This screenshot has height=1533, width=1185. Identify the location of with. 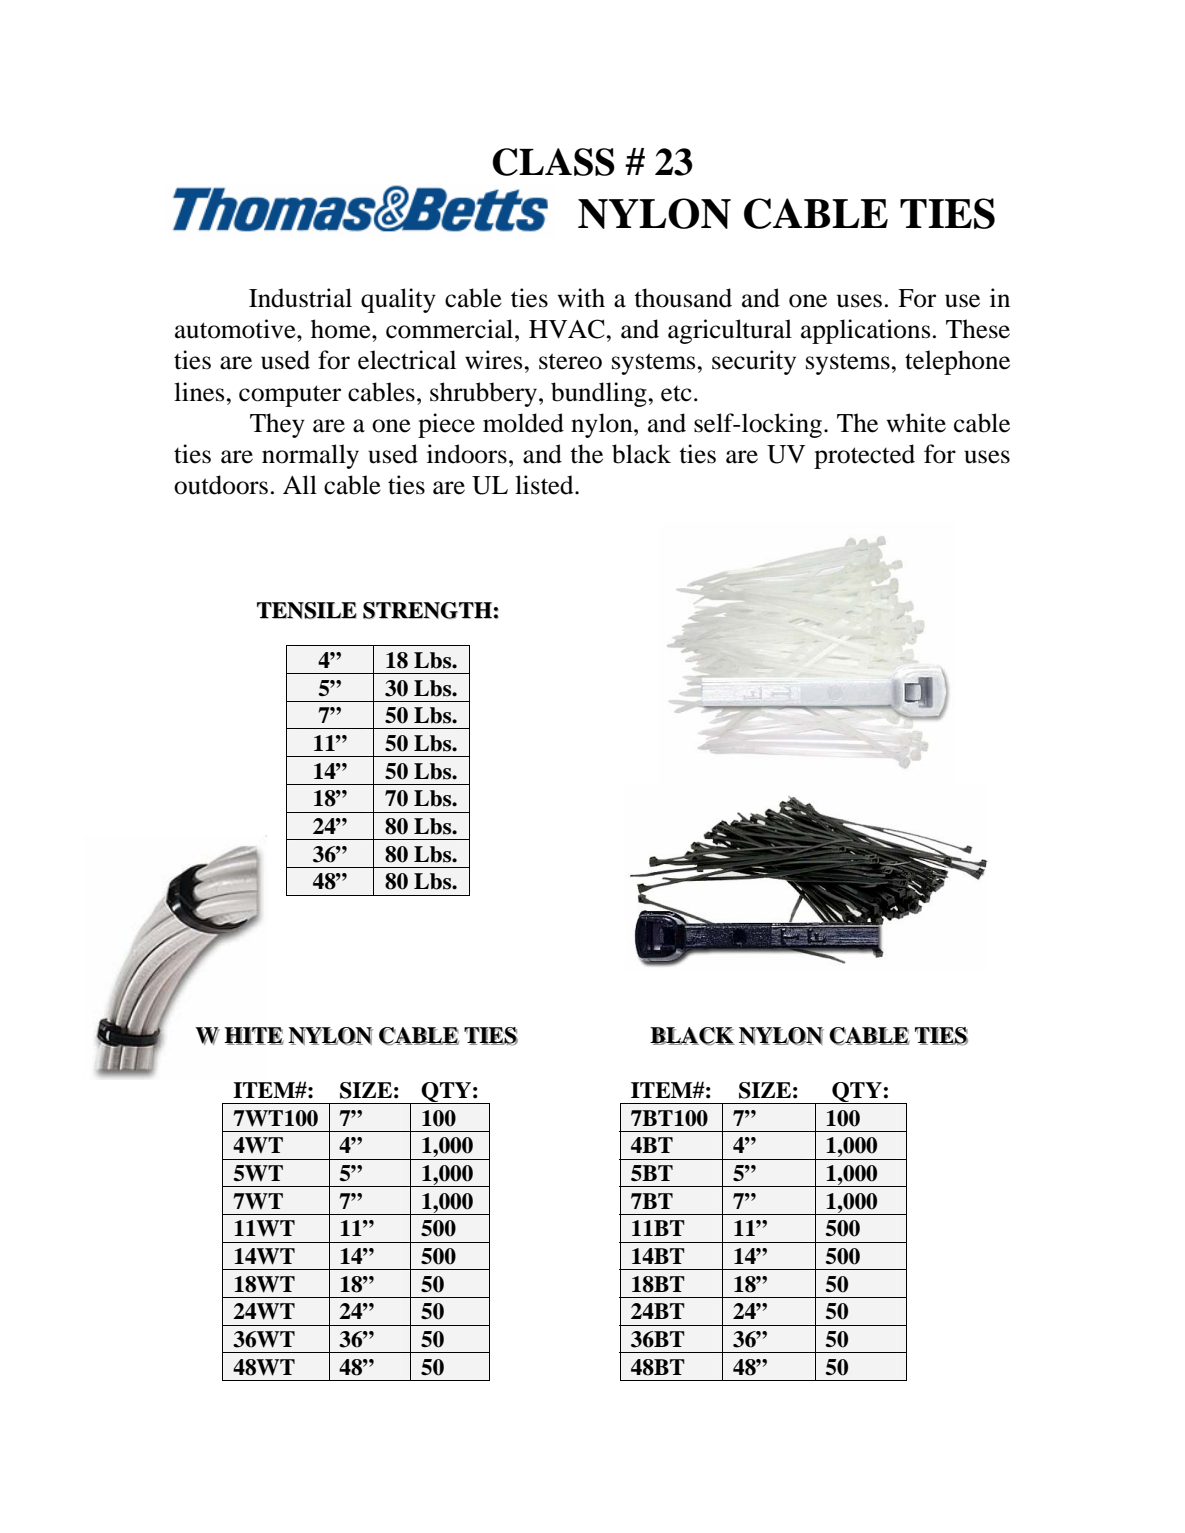
(581, 298).
